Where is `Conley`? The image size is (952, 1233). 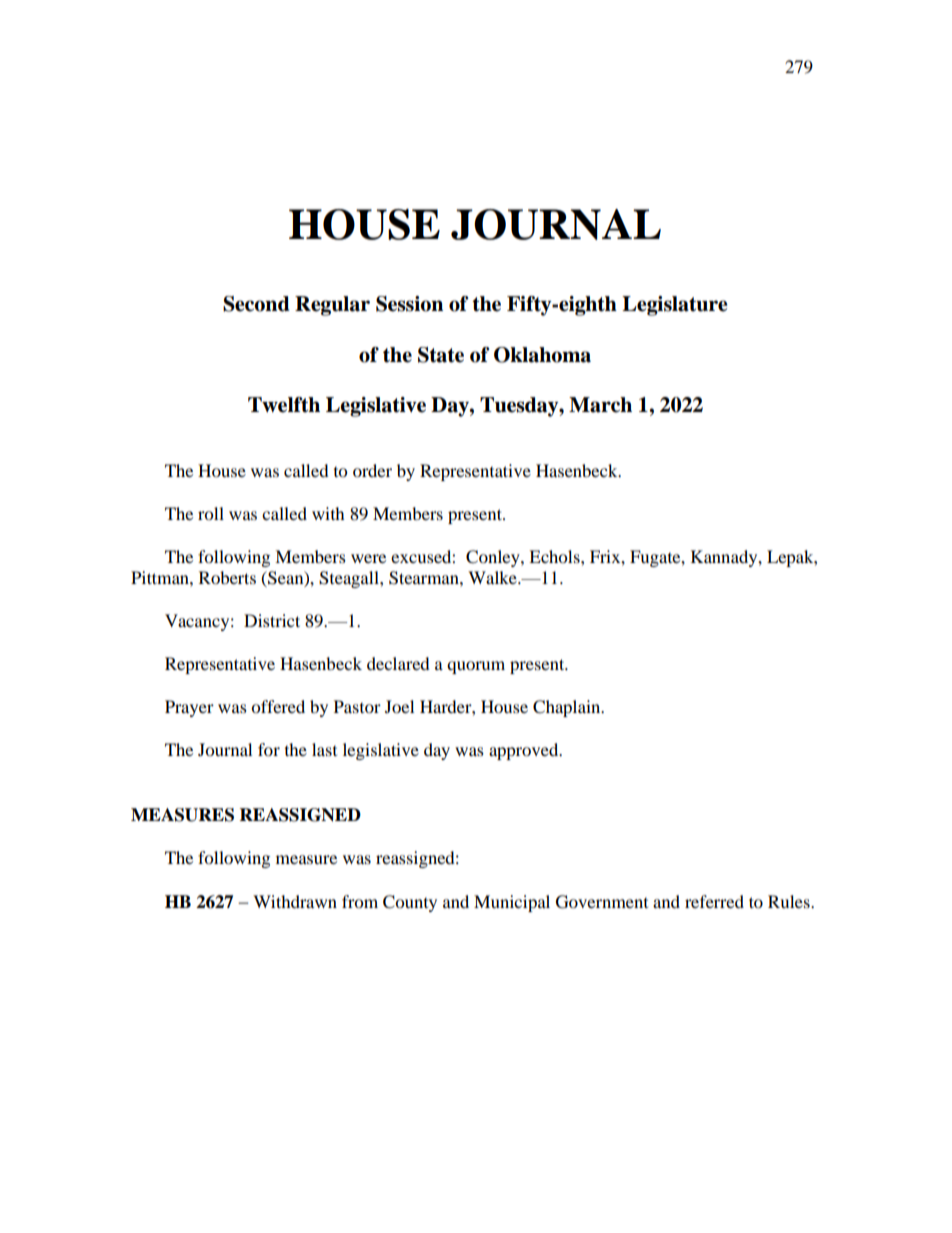
Conley is located at coordinates (494, 558).
